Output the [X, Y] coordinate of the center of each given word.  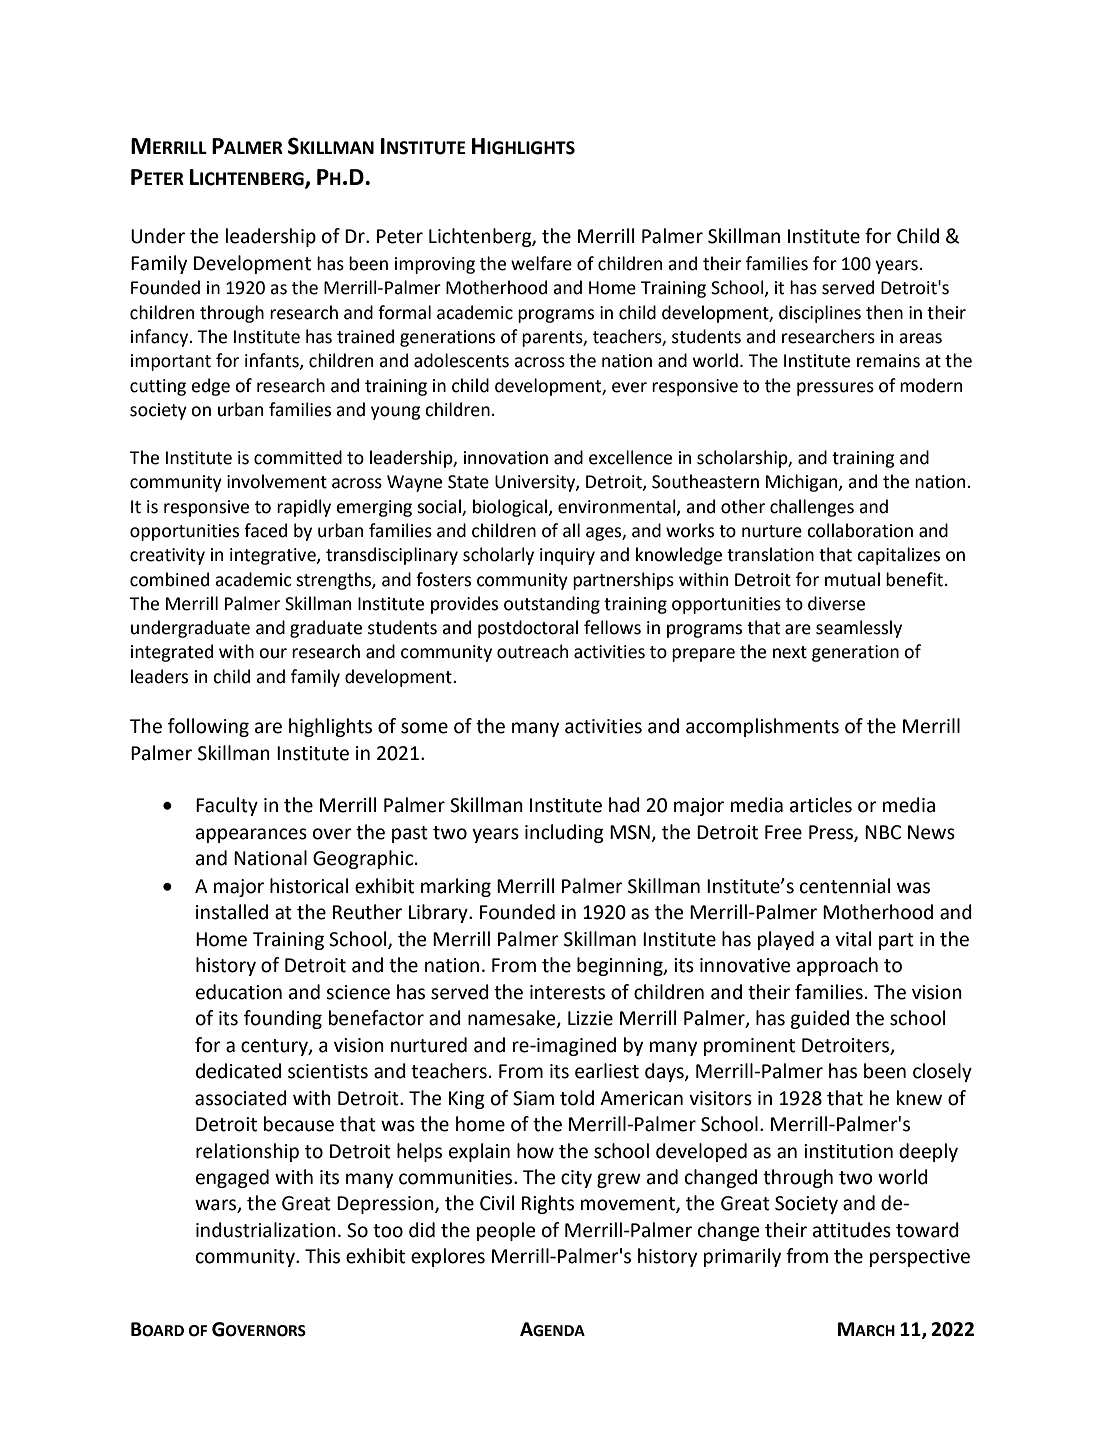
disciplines [820, 314]
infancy [161, 338]
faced [265, 530]
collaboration [860, 530]
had [624, 805]
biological [511, 508]
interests [567, 992]
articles [821, 805]
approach [837, 966]
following [208, 727]
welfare [541, 263]
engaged [232, 1178]
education [239, 992]
